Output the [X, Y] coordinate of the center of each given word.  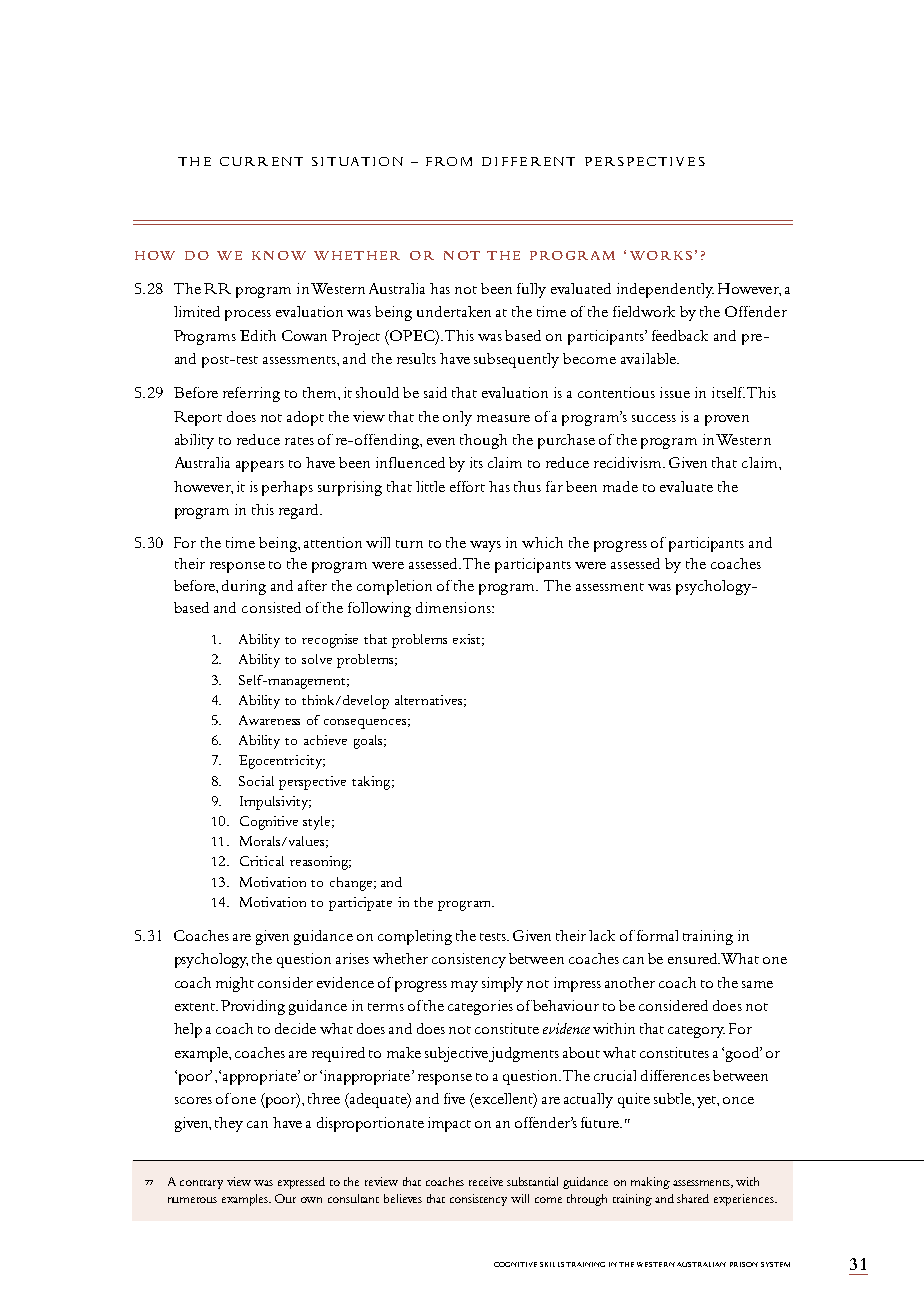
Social [256, 781]
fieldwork [644, 311]
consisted [271, 607]
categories [480, 1007]
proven [727, 420]
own [311, 1200]
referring [251, 394]
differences [675, 1075]
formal [657, 935]
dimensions [454, 607]
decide [295, 1028]
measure [503, 418]
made [620, 486]
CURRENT [261, 161]
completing [415, 937]
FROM [449, 161]
